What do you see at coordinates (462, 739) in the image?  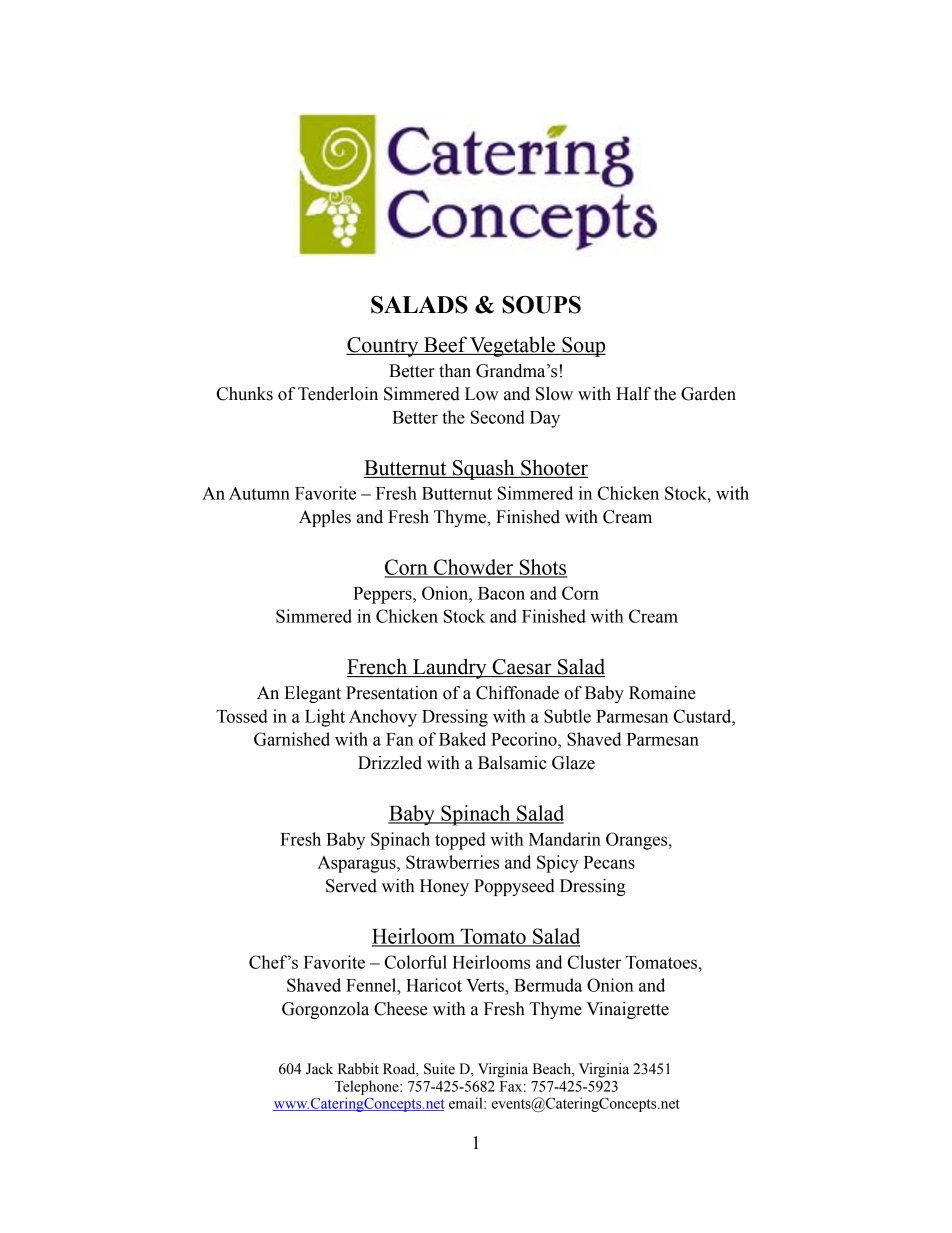 I see `Baked` at bounding box center [462, 739].
